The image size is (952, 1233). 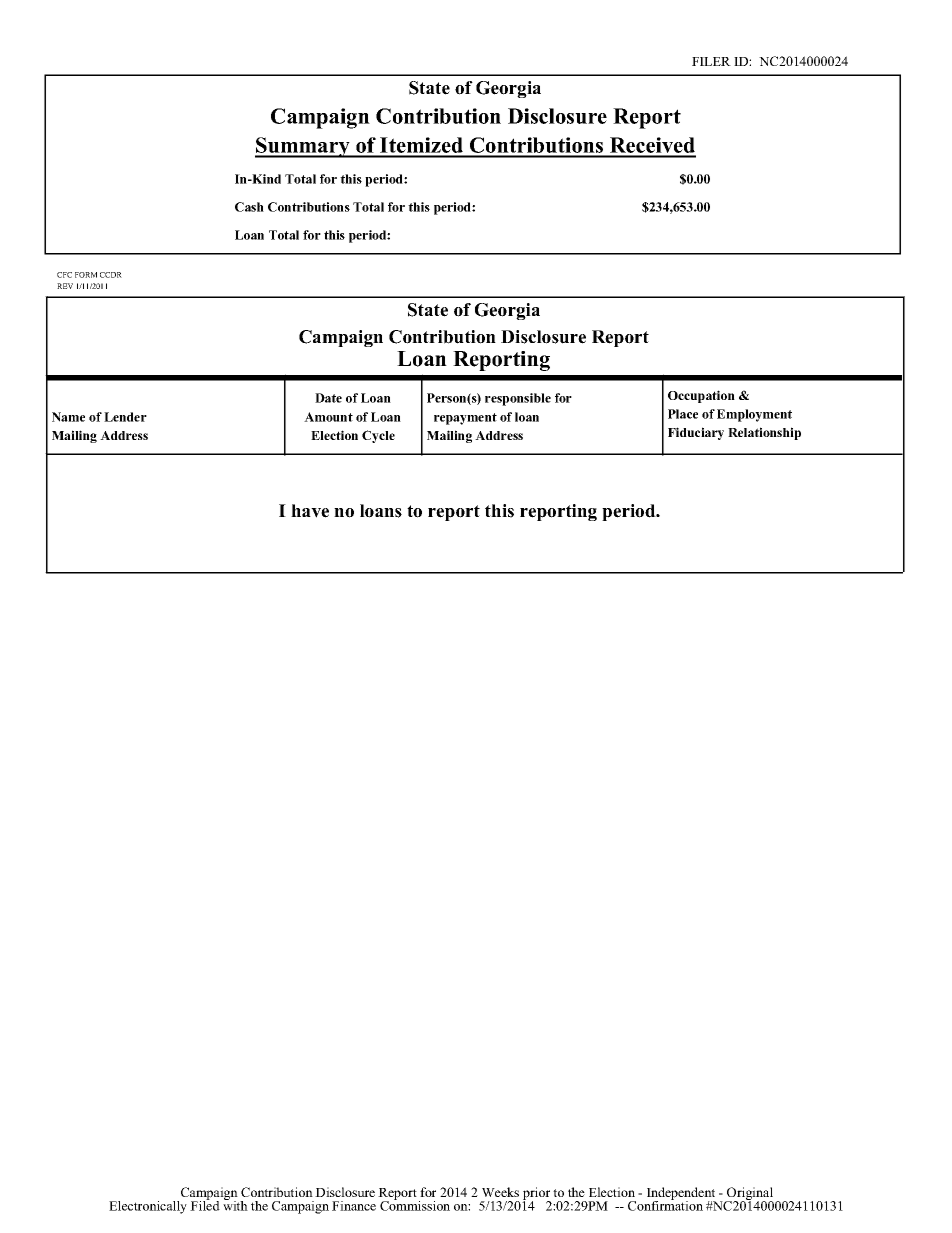 What do you see at coordinates (415, 1205) in the image?
I see `Commission` at bounding box center [415, 1205].
